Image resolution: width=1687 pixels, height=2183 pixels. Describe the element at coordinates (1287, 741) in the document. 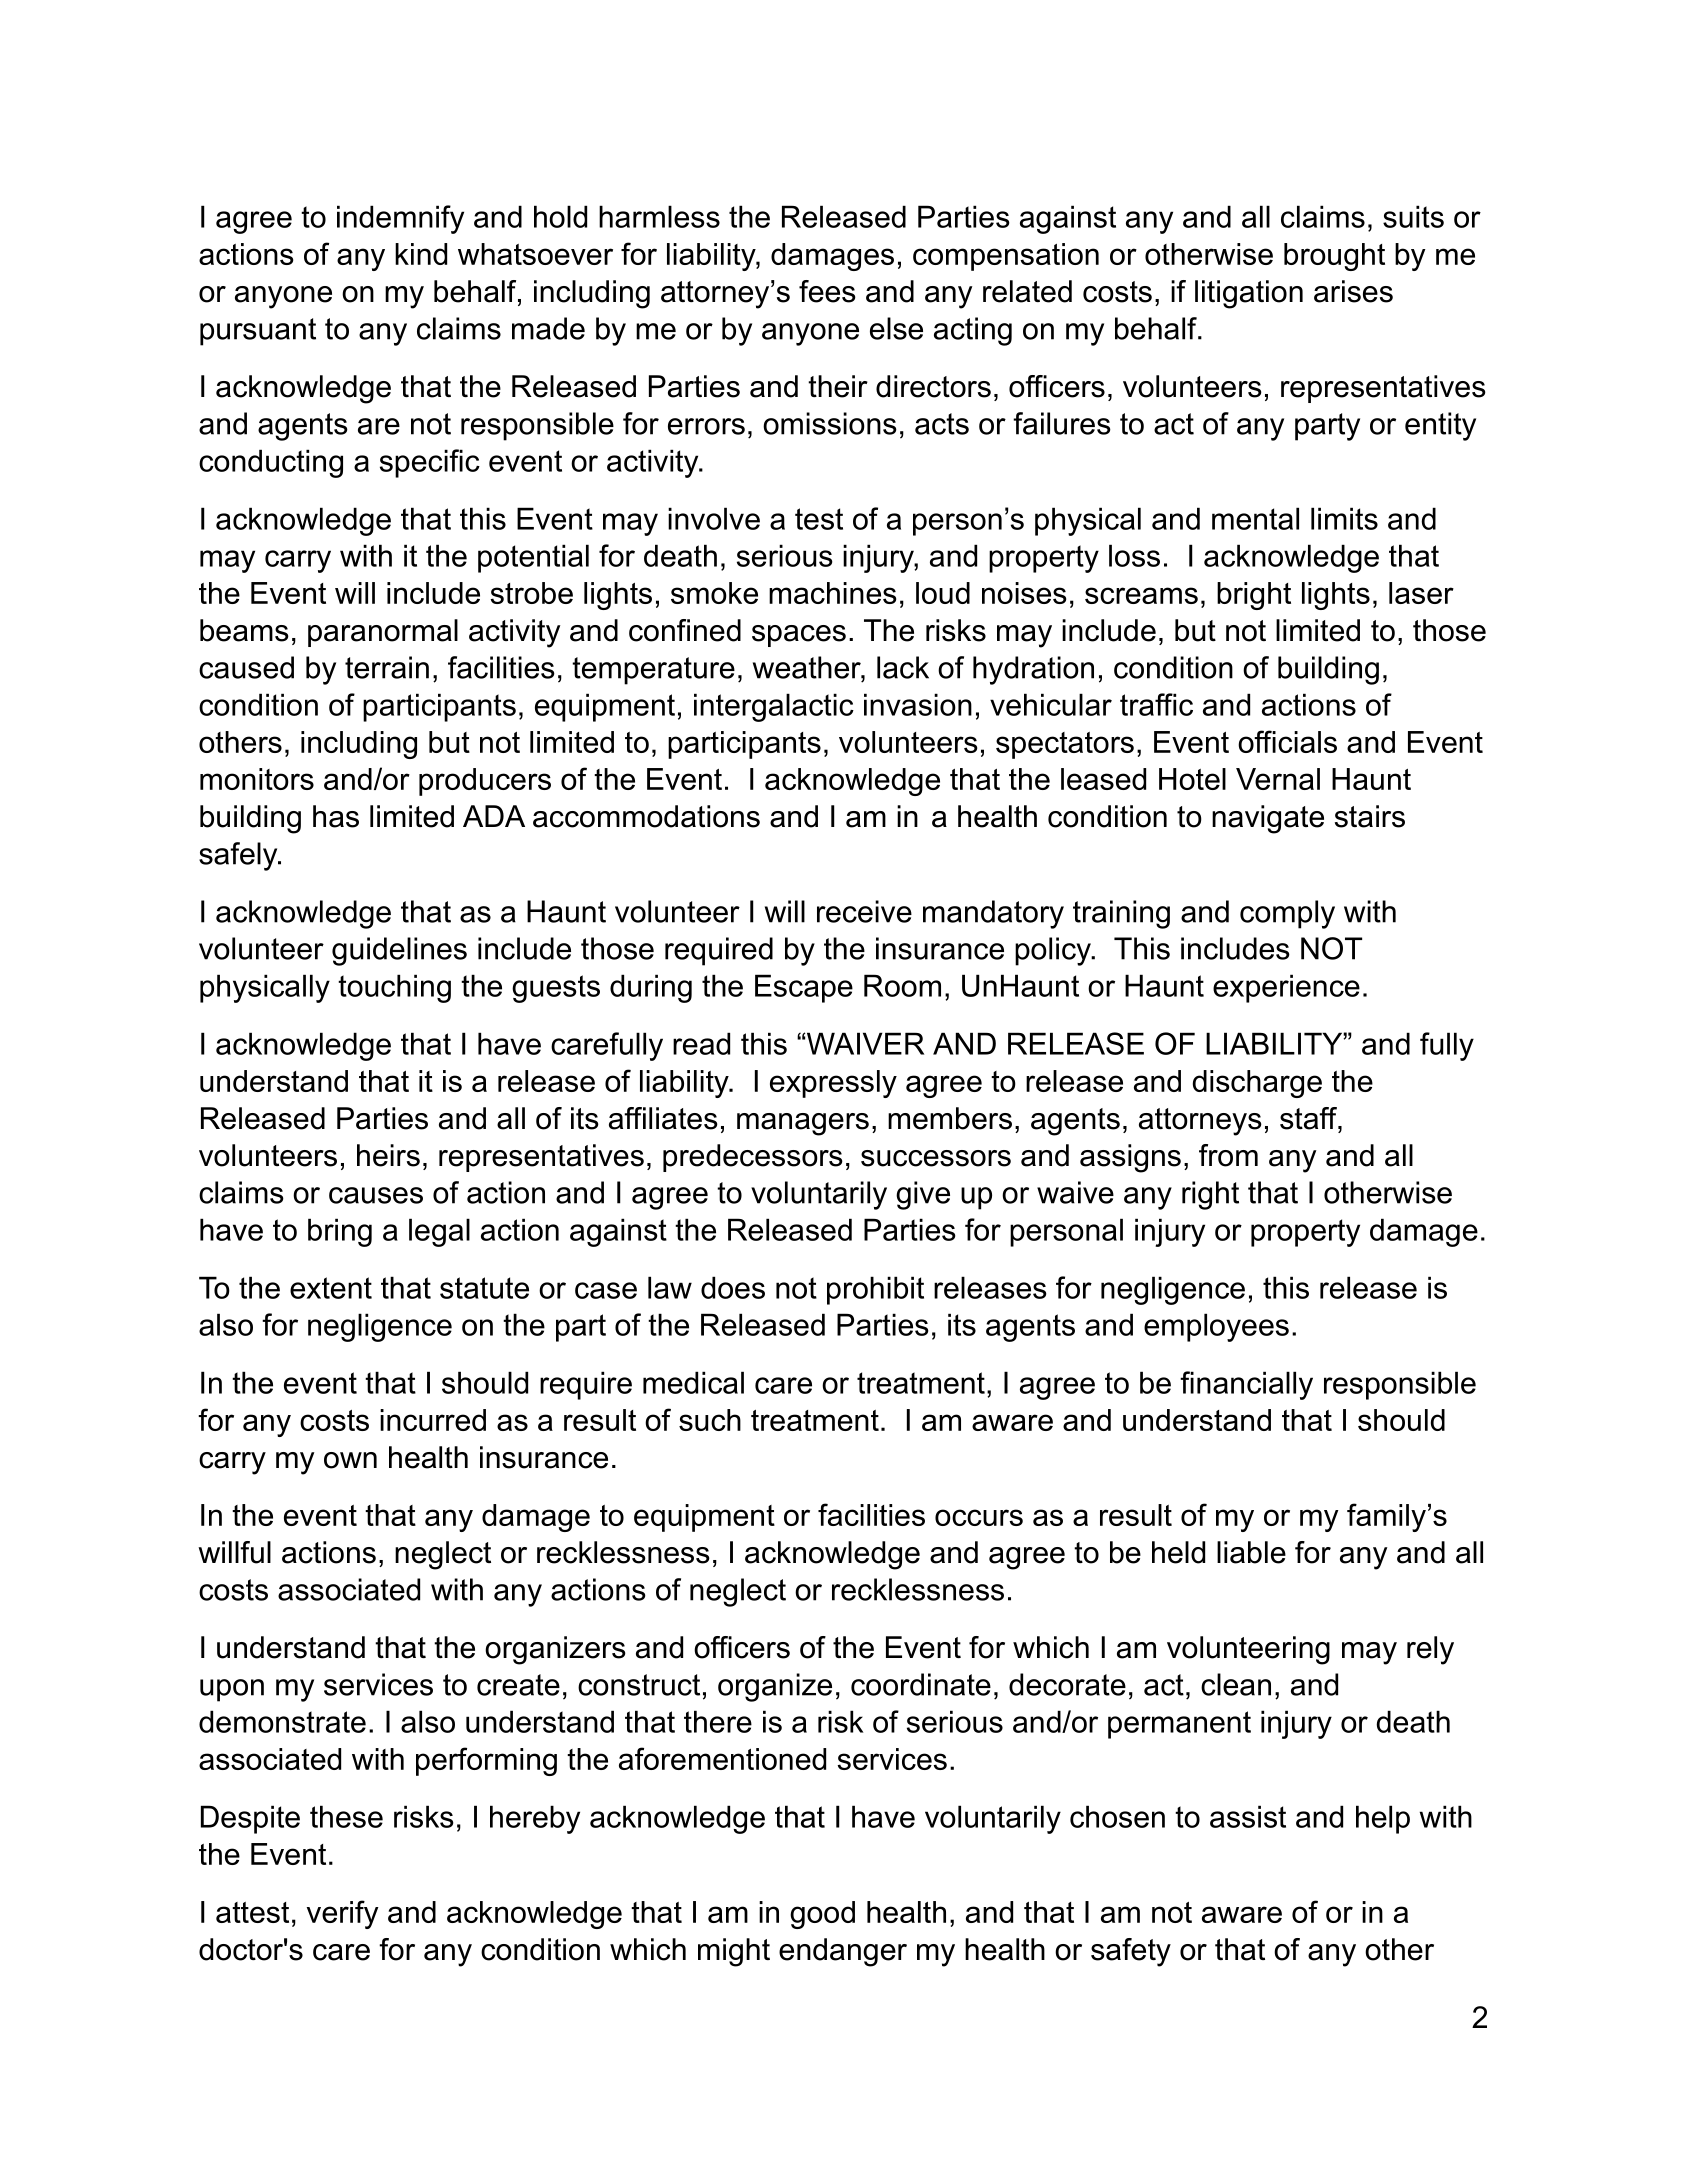

I see `officials` at that location.
